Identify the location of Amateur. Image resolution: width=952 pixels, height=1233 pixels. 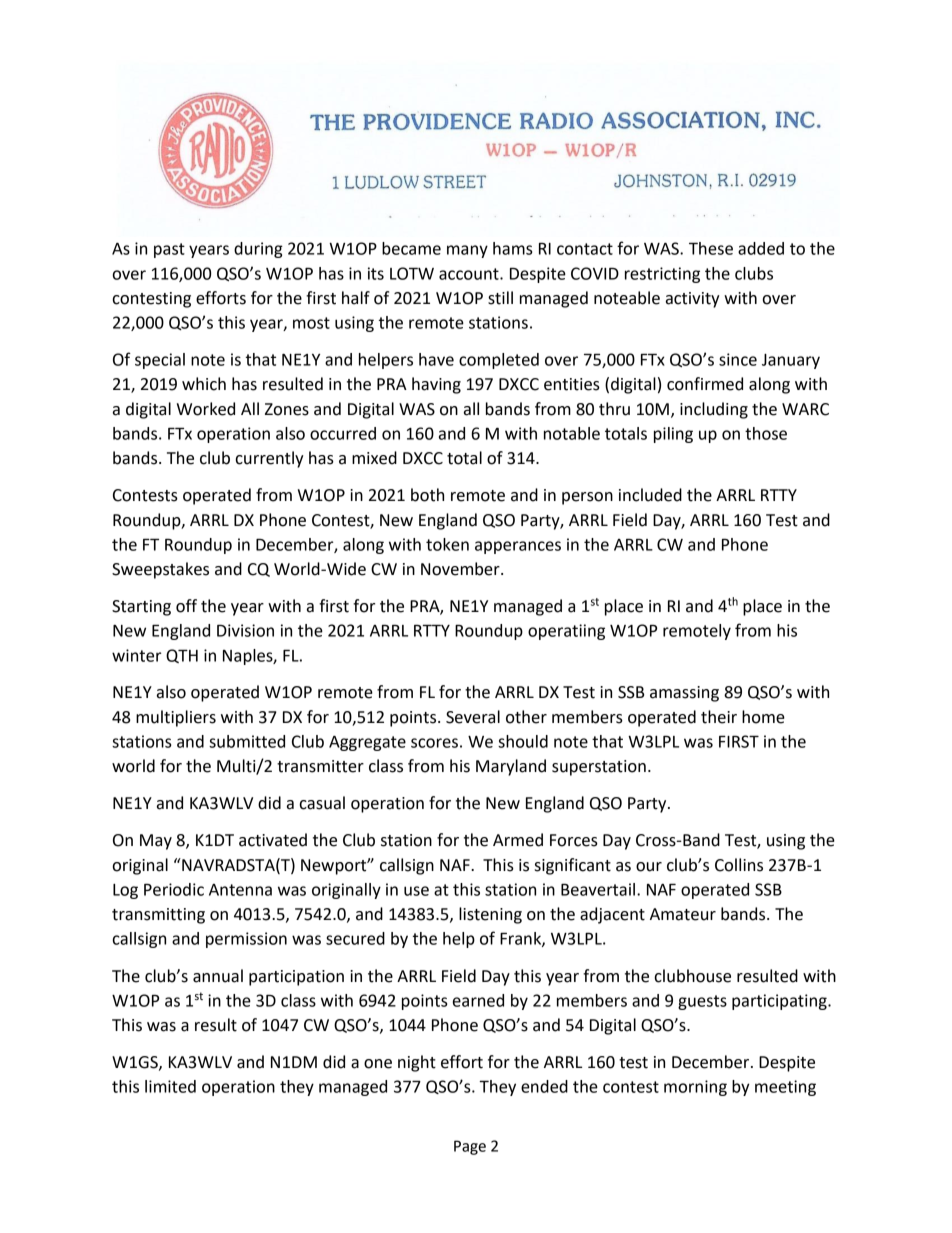
(683, 914).
